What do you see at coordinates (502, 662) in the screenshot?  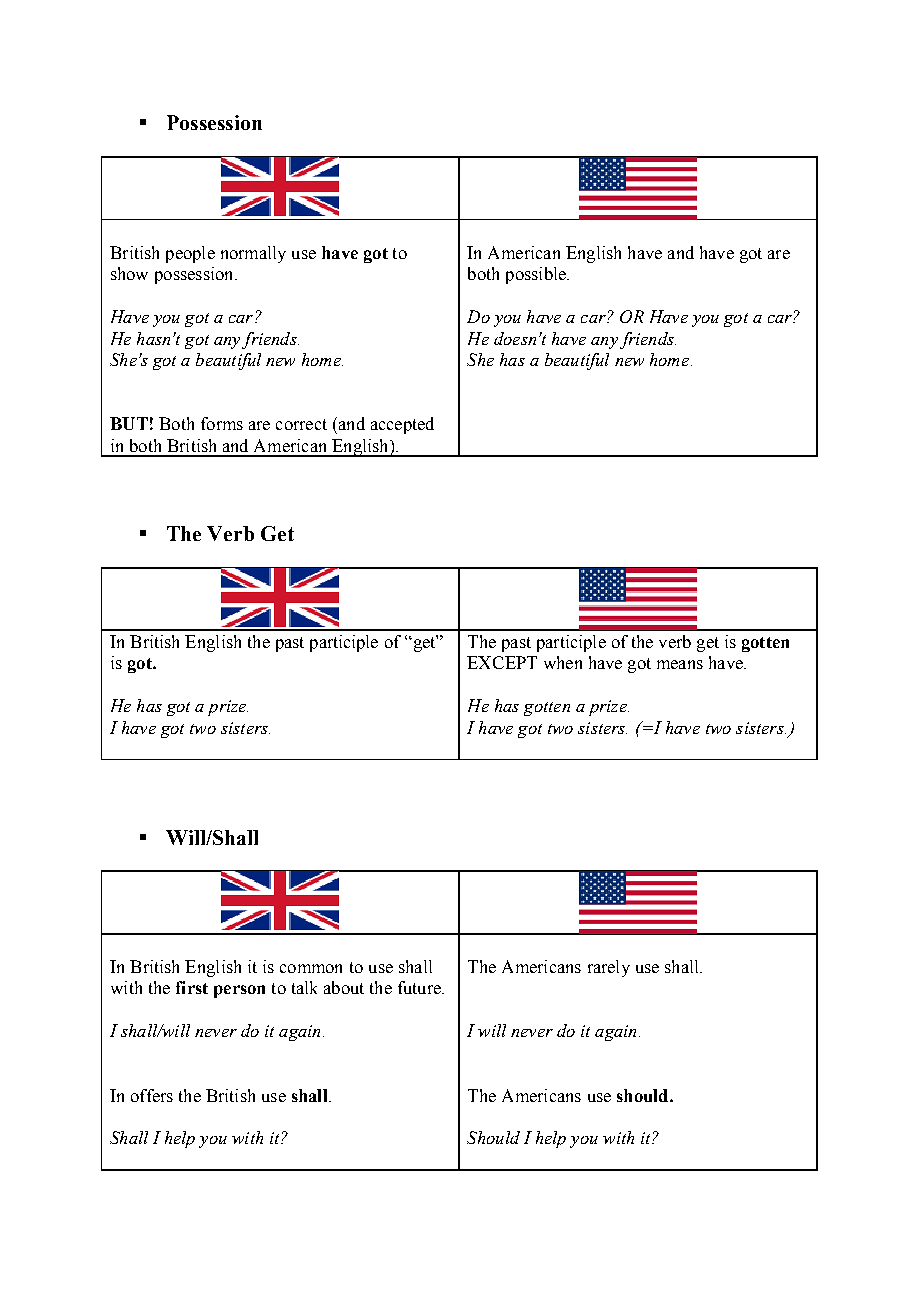 I see `EXCEPT` at bounding box center [502, 662].
